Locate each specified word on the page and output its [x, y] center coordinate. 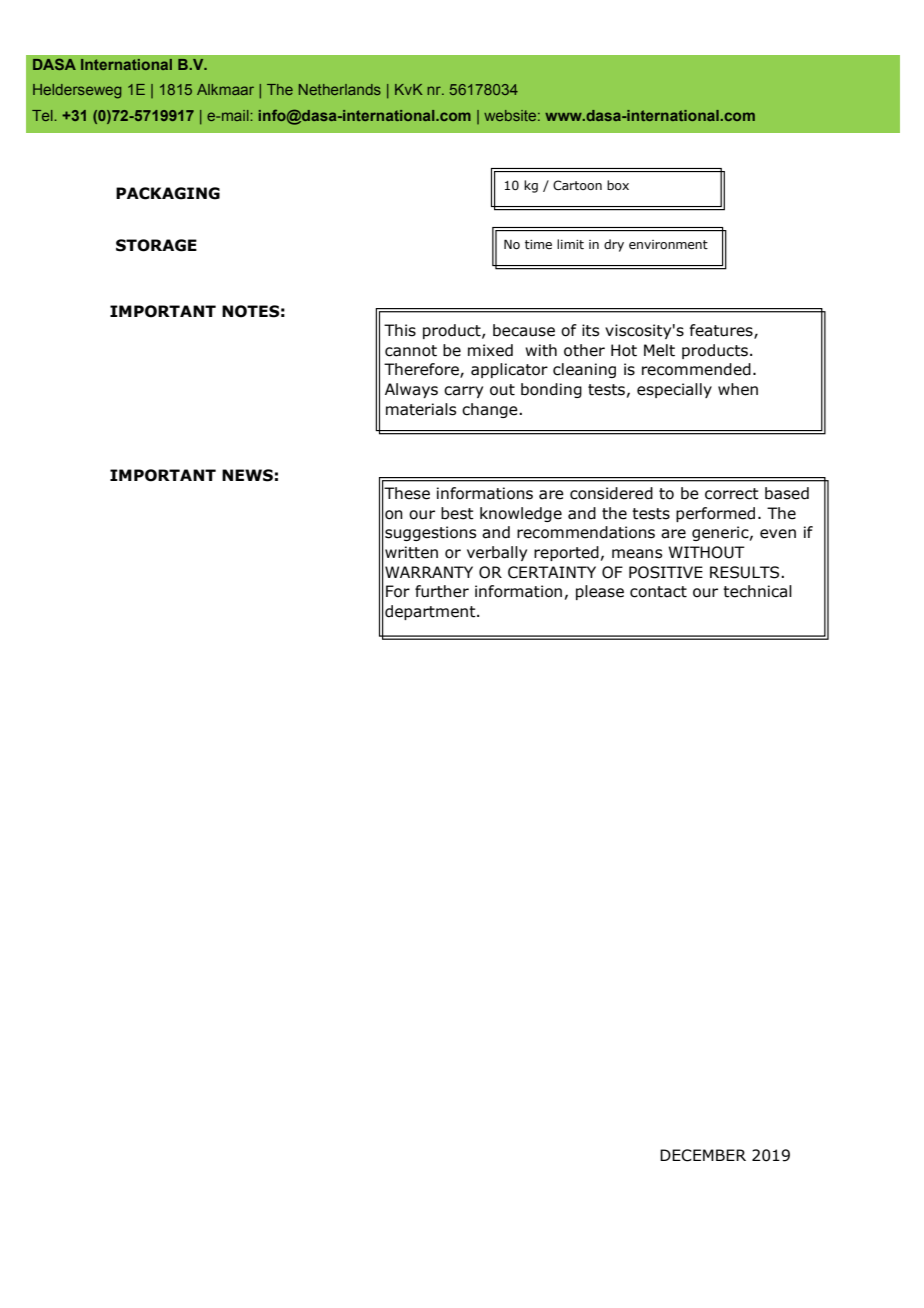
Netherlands [340, 89]
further [442, 591]
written [411, 552]
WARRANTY [429, 572]
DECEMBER [703, 1155]
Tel [42, 115]
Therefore [422, 370]
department [431, 612]
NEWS [247, 475]
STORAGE [156, 245]
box [618, 185]
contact [658, 592]
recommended [696, 369]
